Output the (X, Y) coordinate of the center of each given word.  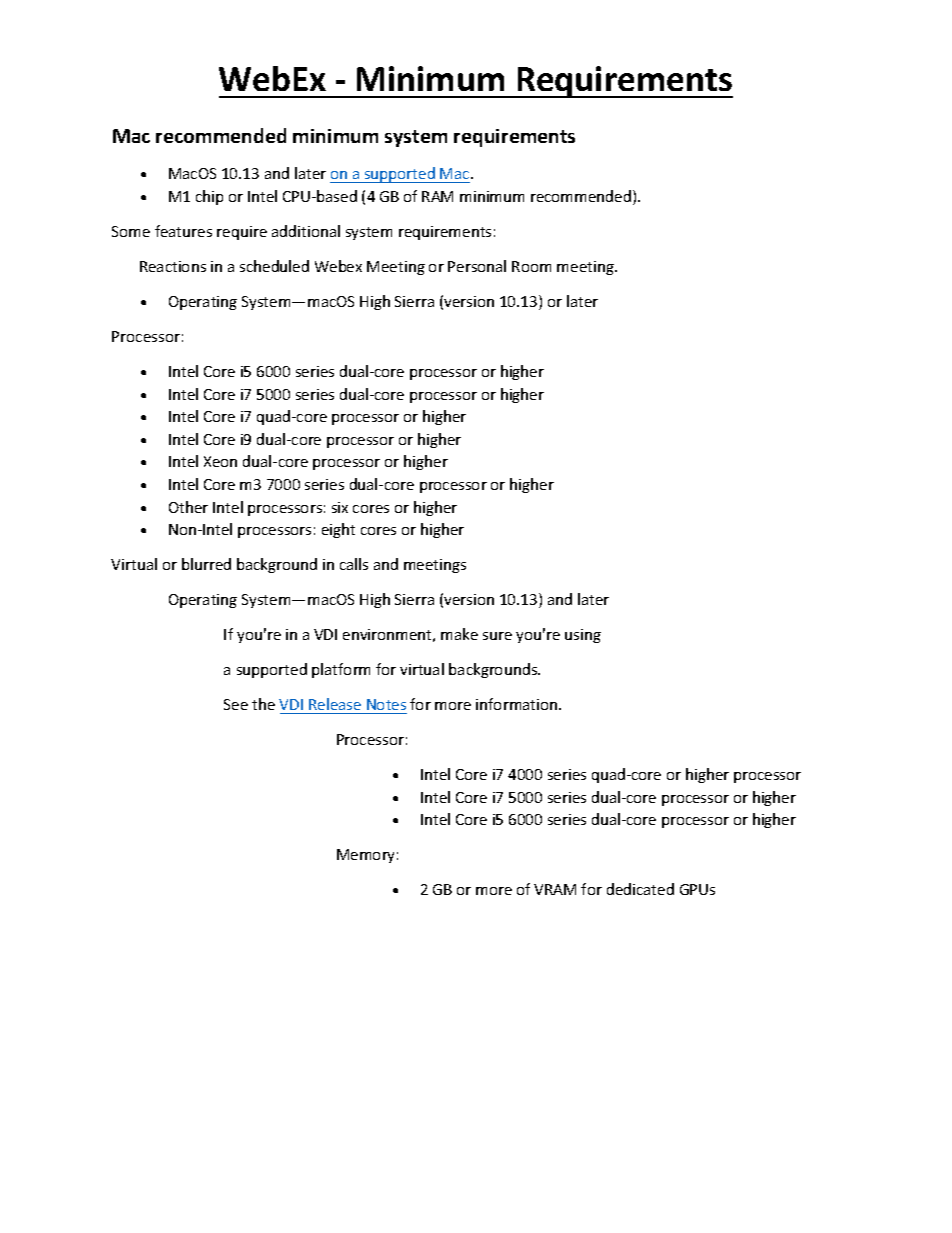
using (583, 636)
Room (531, 266)
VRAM (555, 889)
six (340, 507)
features (183, 231)
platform (341, 670)
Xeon (220, 461)
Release (335, 704)
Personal (477, 266)
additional (306, 231)
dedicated (640, 889)
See (236, 704)
